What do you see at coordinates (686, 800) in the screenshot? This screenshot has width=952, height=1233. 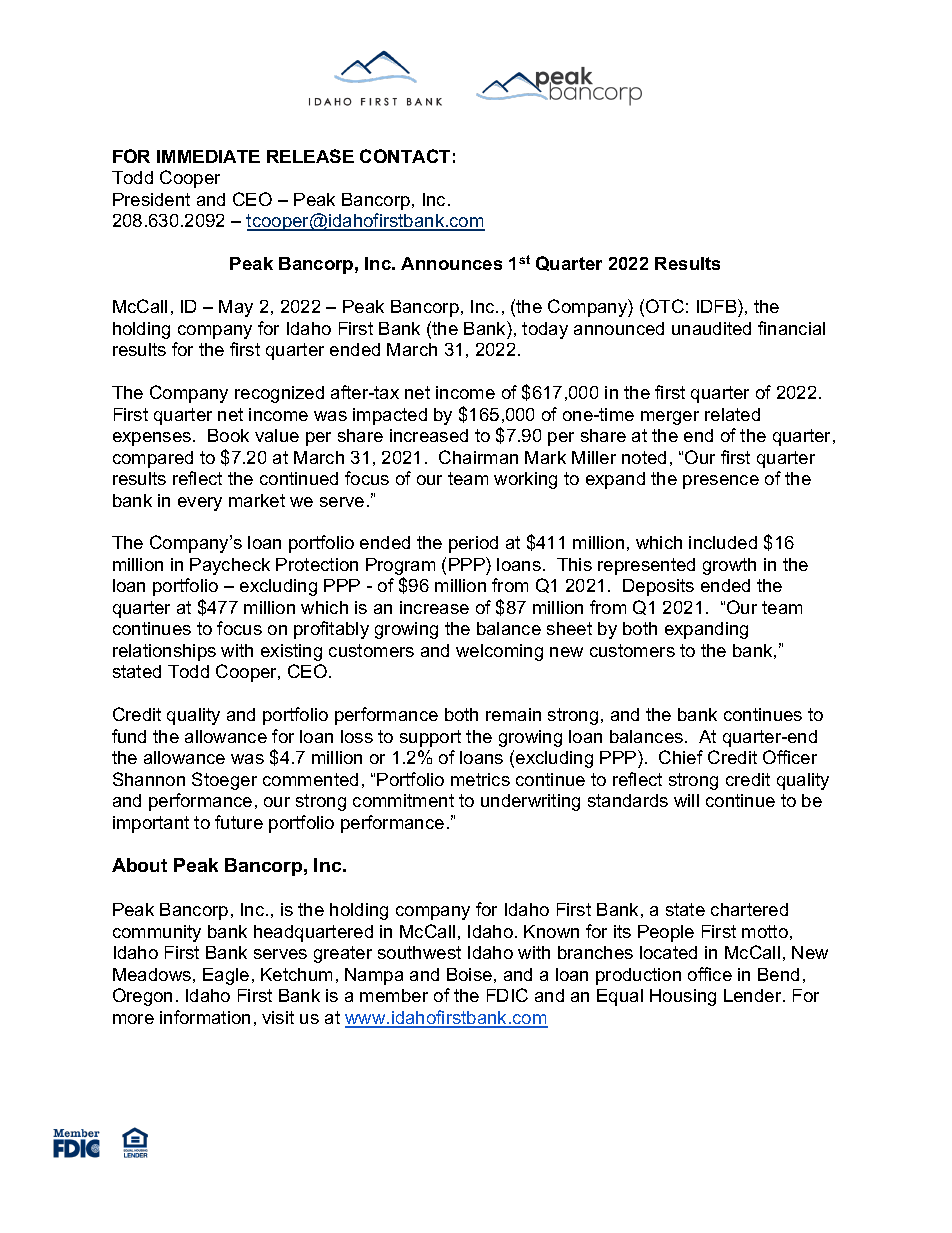 I see `will` at bounding box center [686, 800].
